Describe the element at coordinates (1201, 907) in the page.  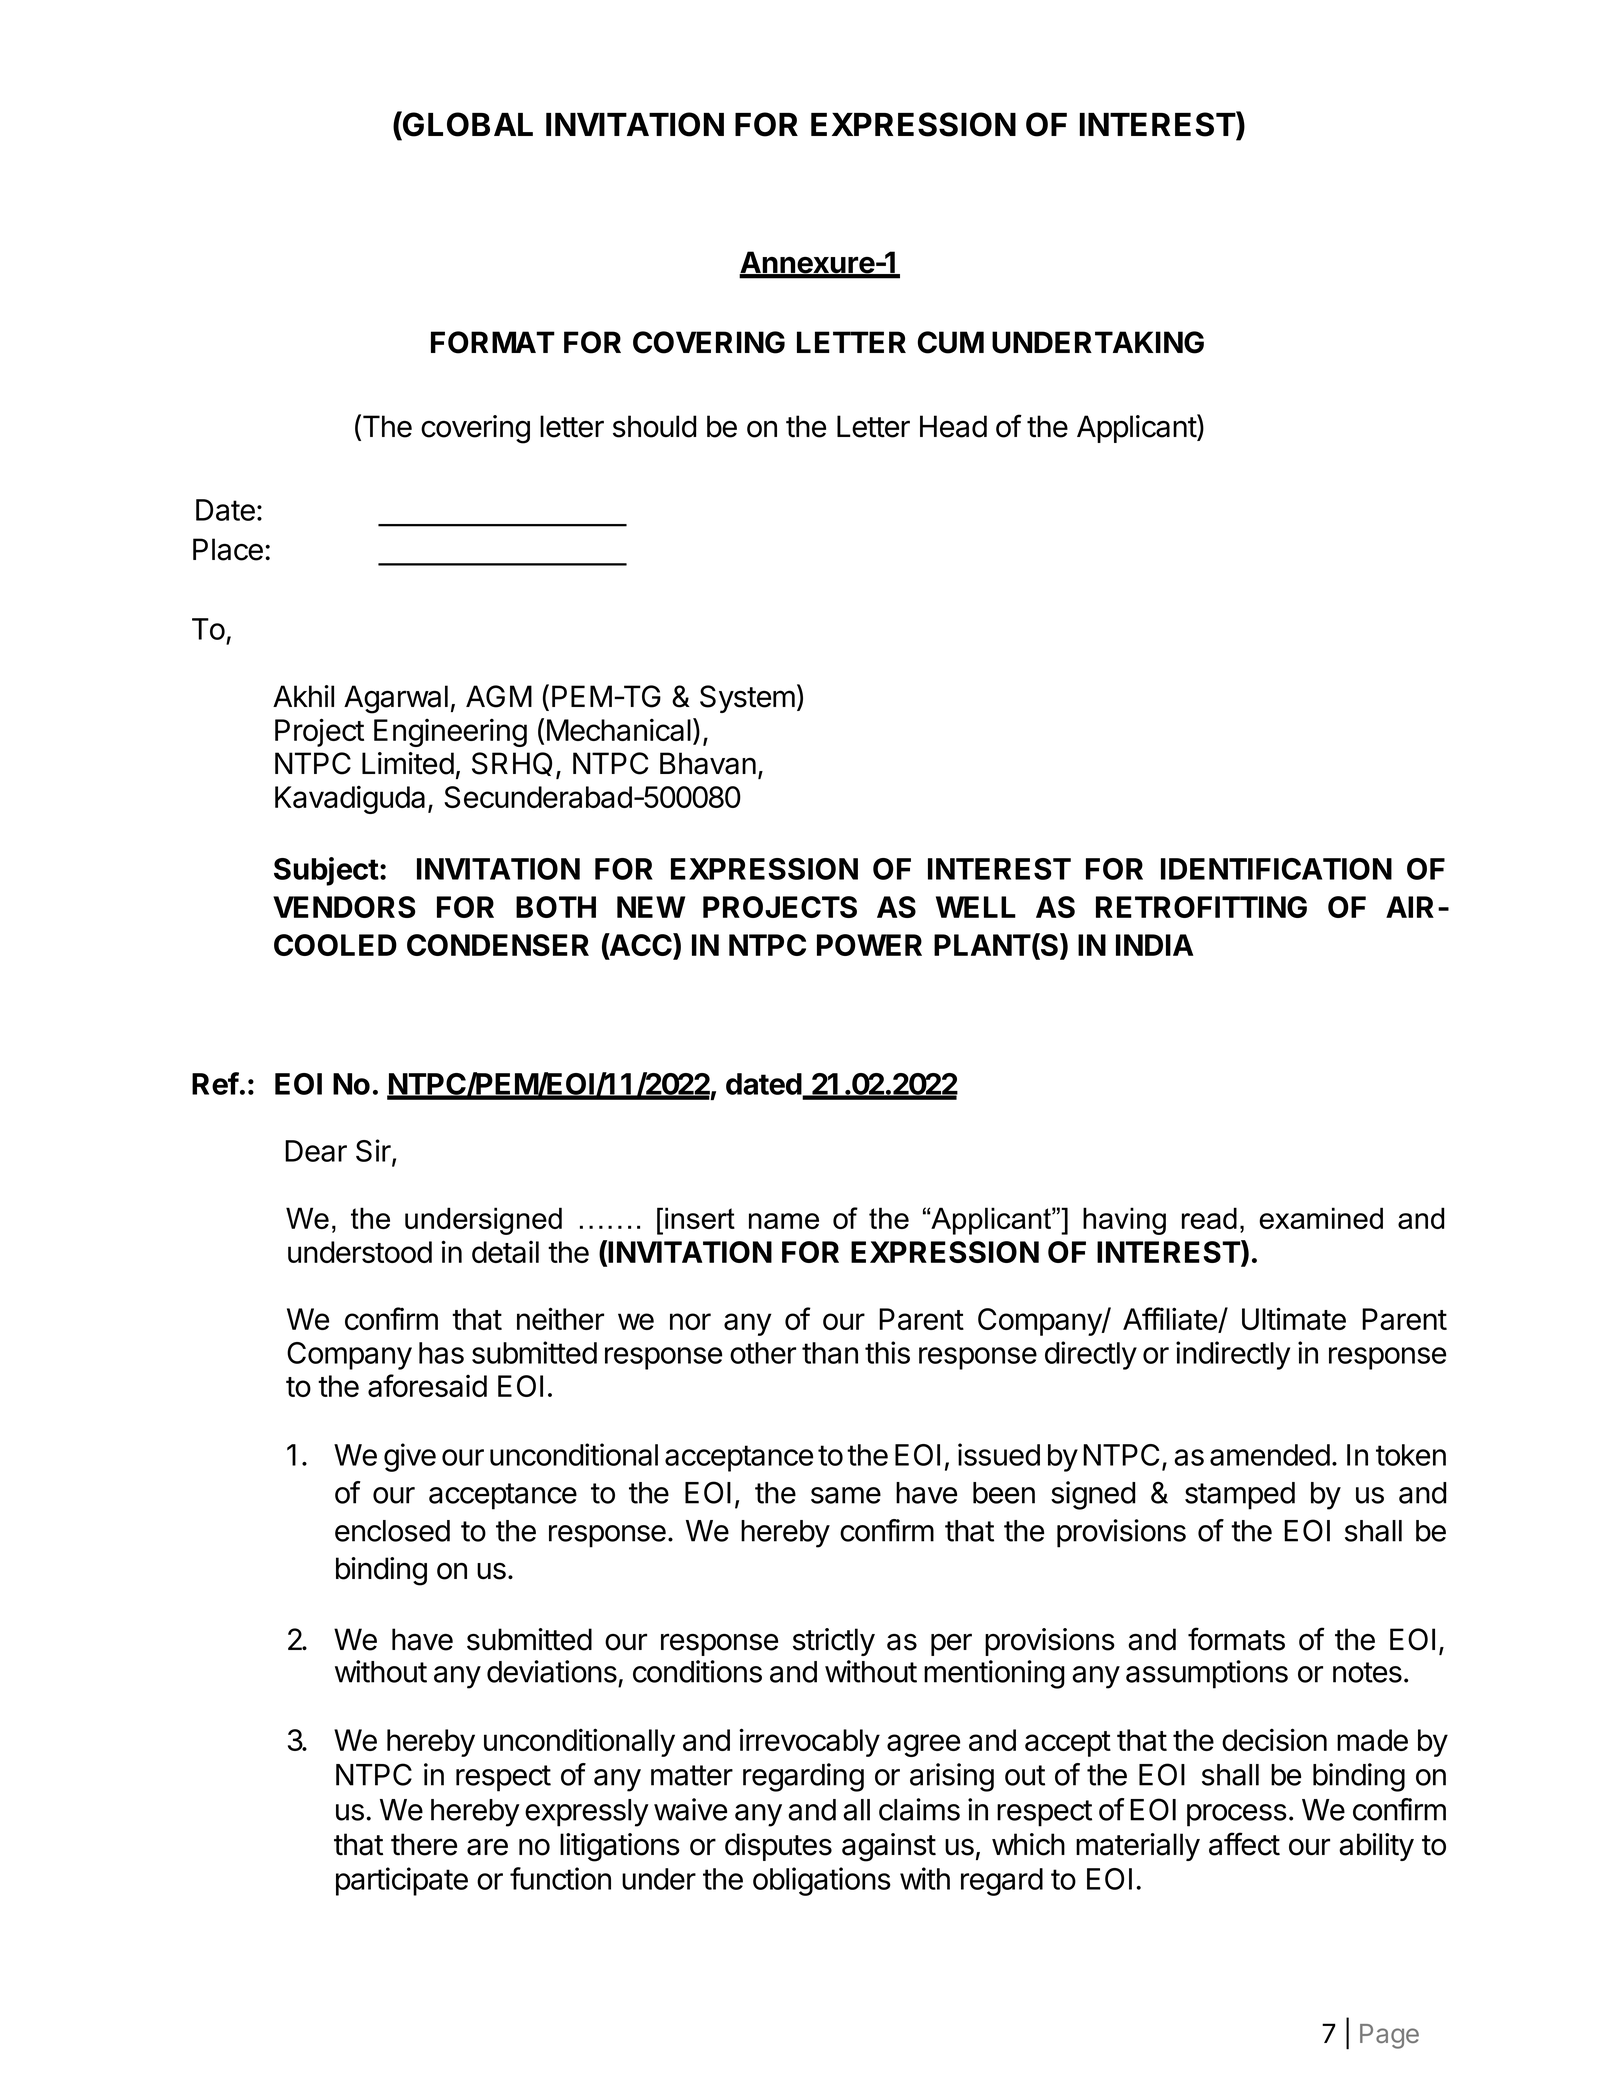
I see `RETROFITTING` at that location.
